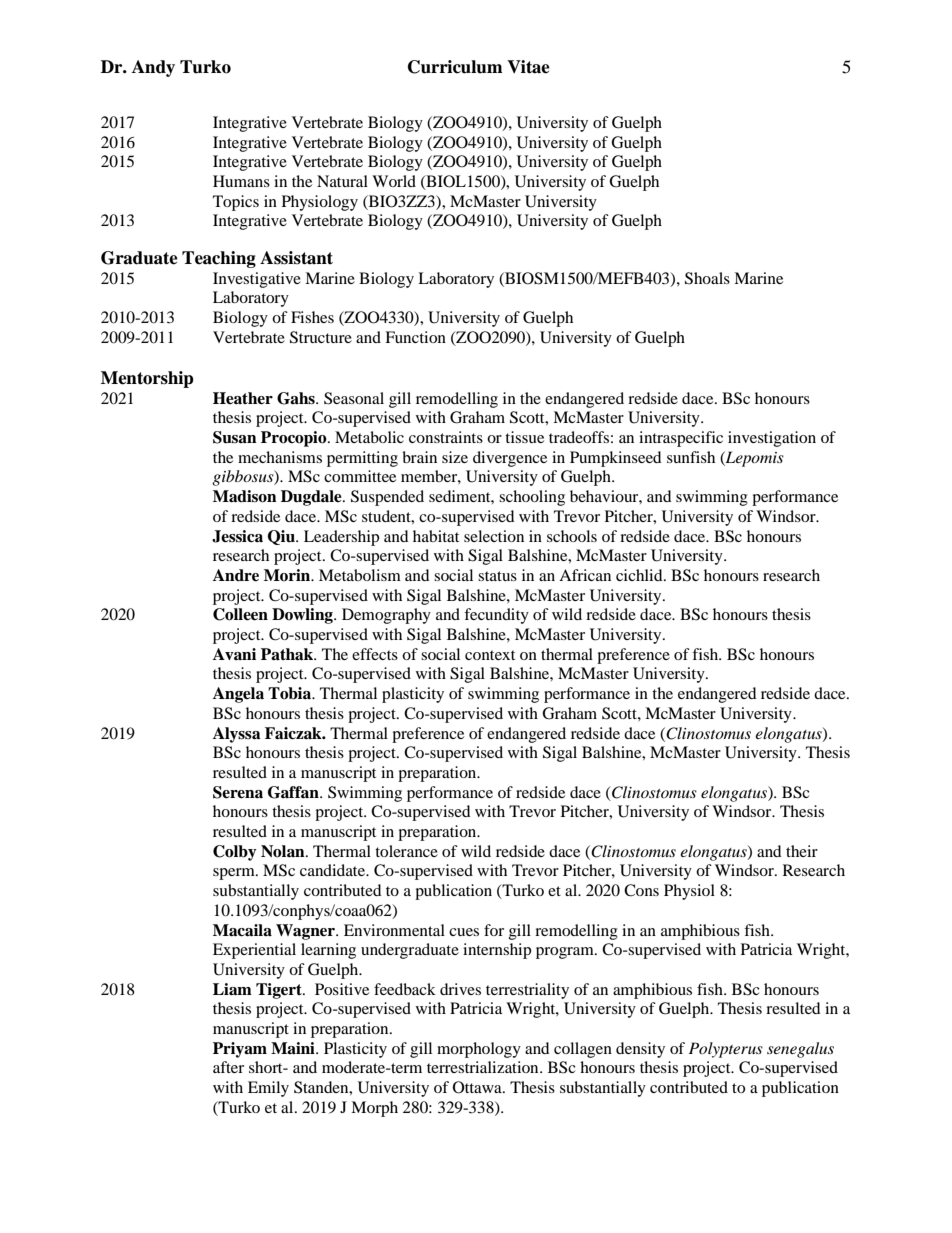  What do you see at coordinates (406, 851) in the screenshot?
I see `tolerance` at bounding box center [406, 851].
